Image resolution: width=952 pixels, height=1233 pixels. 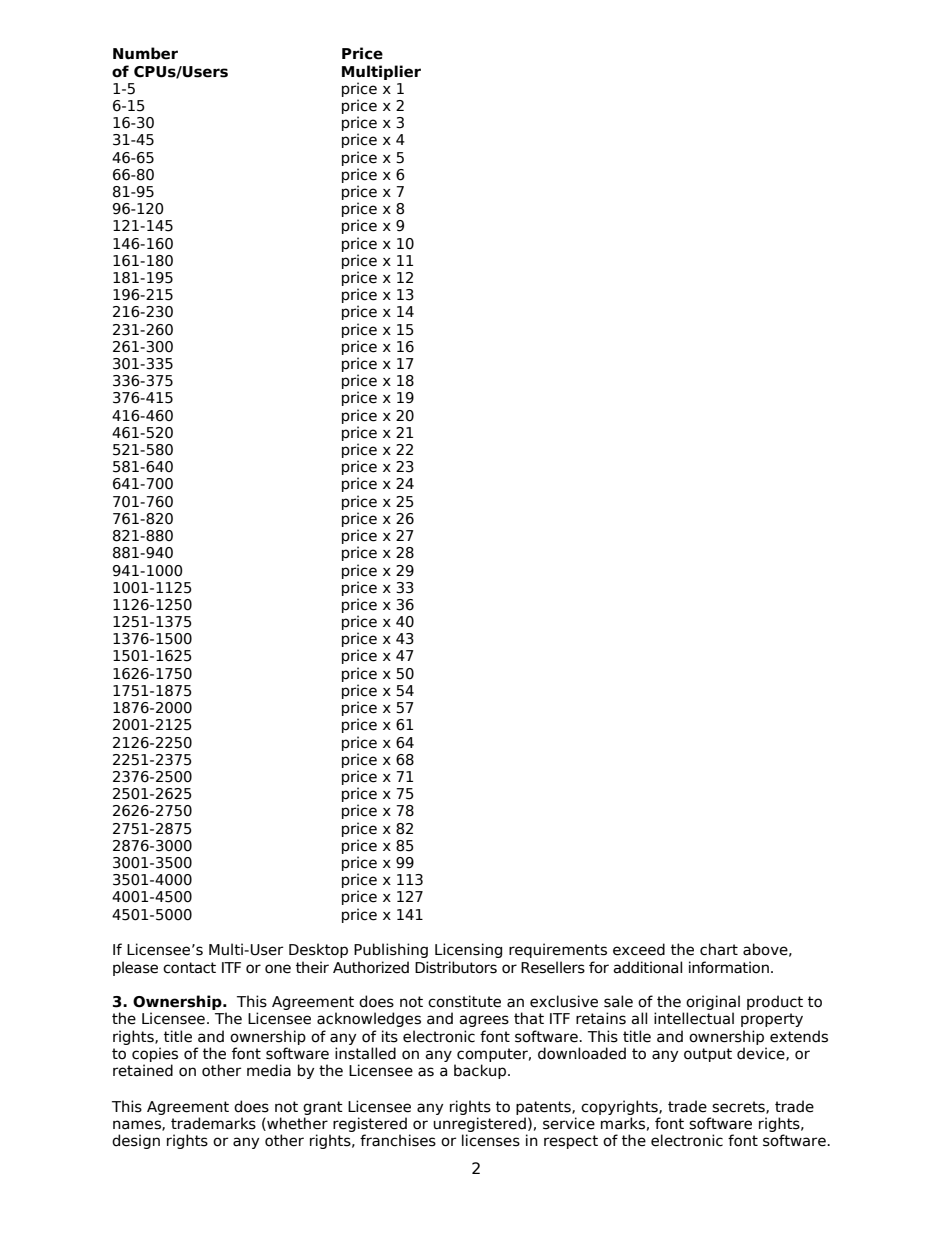 What do you see at coordinates (391, 950) in the screenshot?
I see `Publishing` at bounding box center [391, 950].
